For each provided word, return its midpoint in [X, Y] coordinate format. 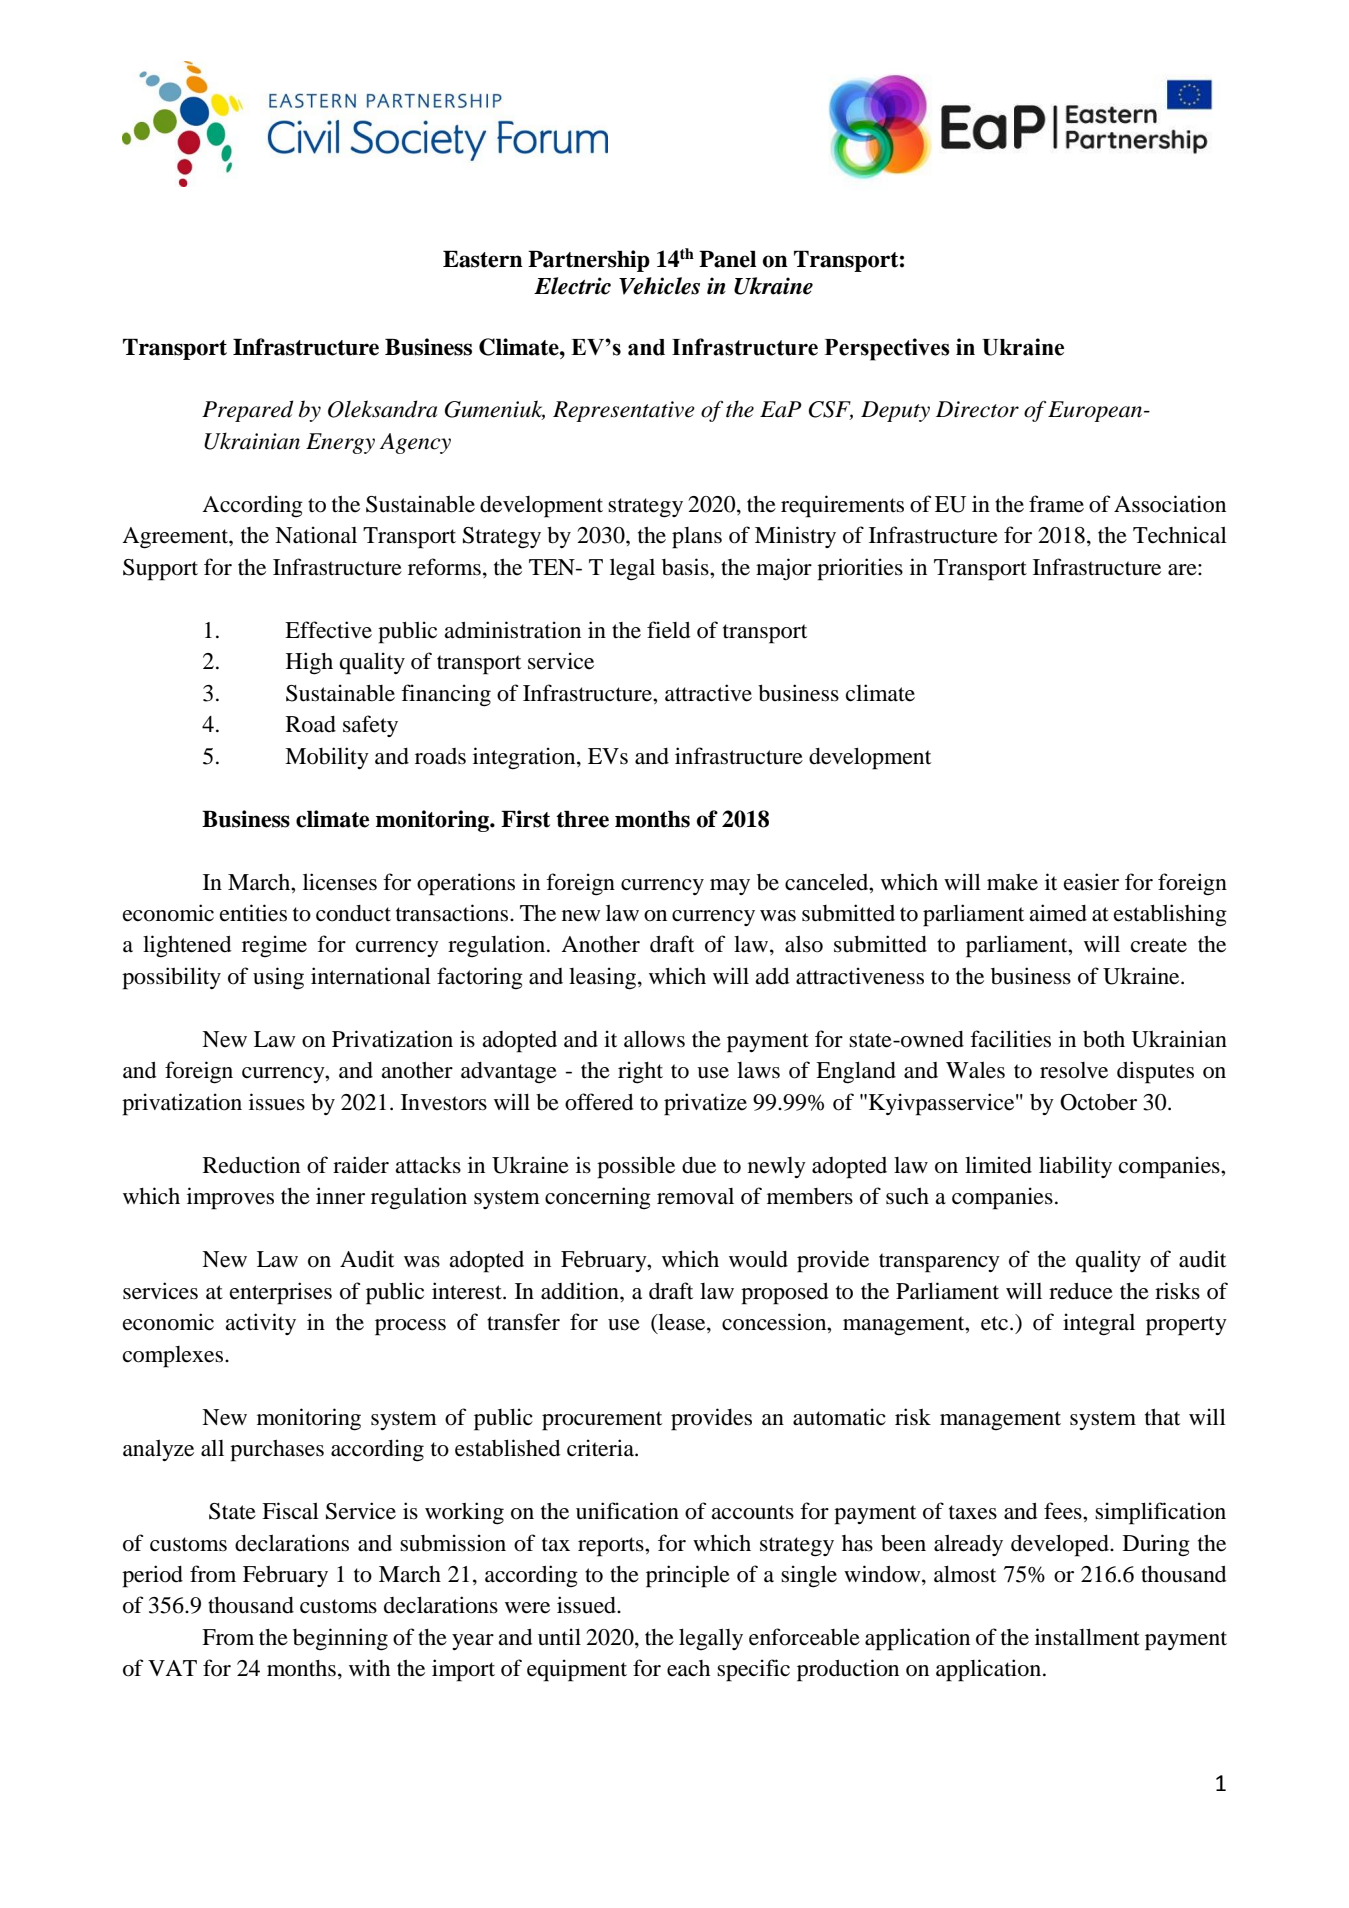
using [278, 978]
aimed [1058, 913]
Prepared [248, 411]
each [688, 1668]
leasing [602, 978]
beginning [340, 1639]
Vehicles [659, 286]
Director [977, 409]
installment [1087, 1637]
